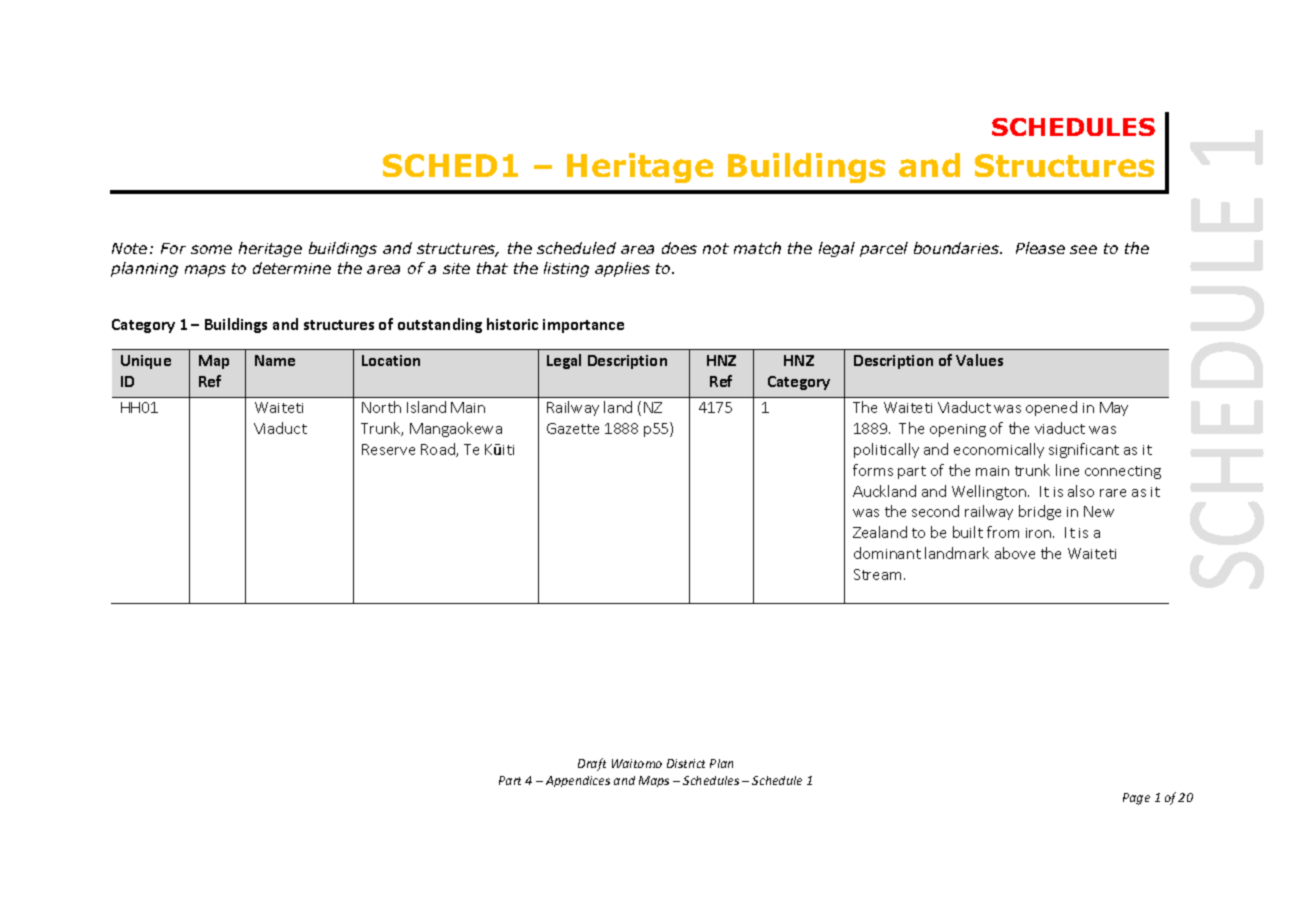 The height and width of the screenshot is (924, 1308). Describe the element at coordinates (592, 764) in the screenshot. I see `Draft` at that location.
